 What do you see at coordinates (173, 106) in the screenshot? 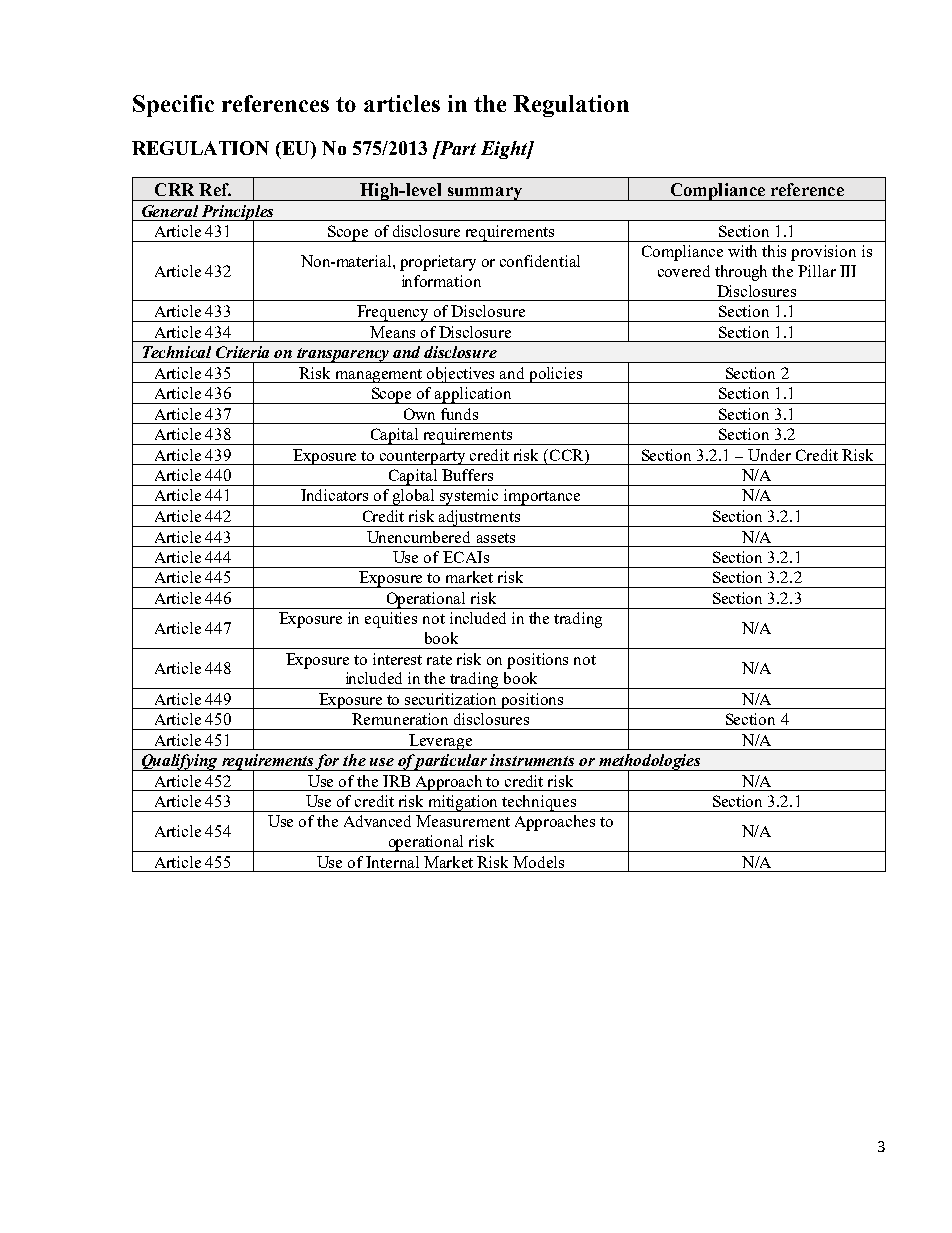
I see `Specific` at bounding box center [173, 106].
